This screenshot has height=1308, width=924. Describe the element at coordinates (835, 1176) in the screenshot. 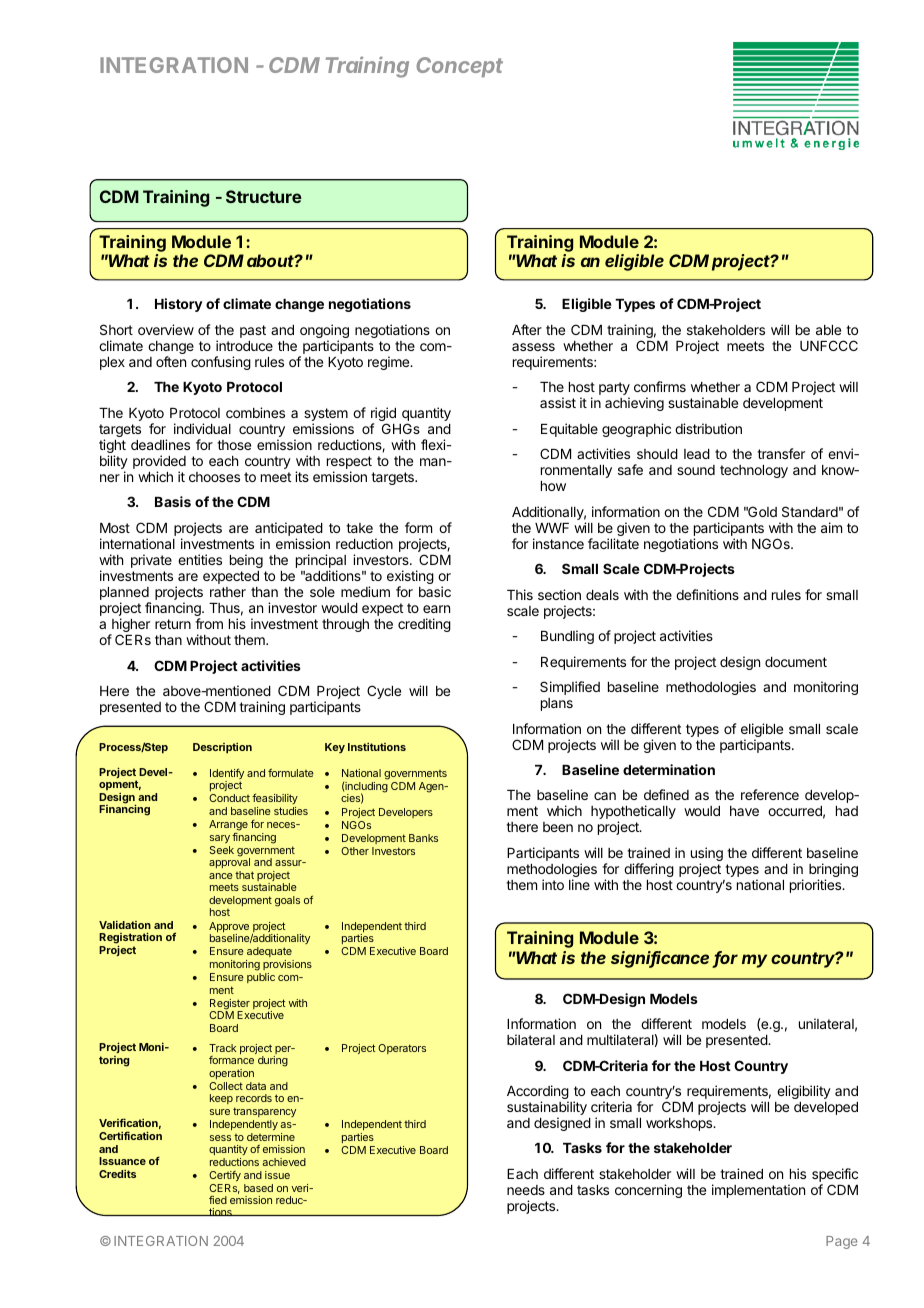

I see `specific` at that location.
